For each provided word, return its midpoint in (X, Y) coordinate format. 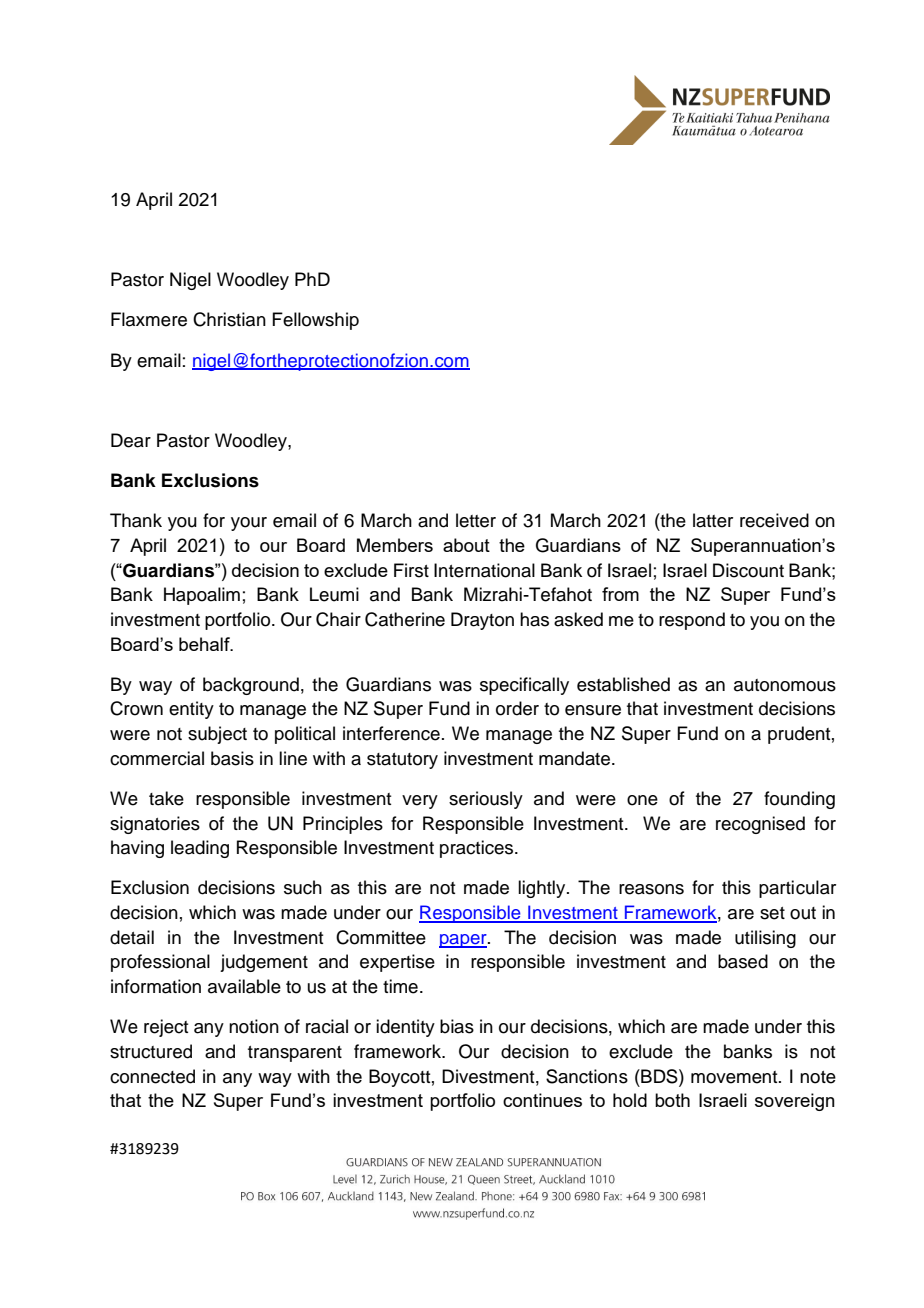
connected (152, 1076)
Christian (229, 319)
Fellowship (315, 321)
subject (217, 735)
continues (542, 1100)
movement (735, 1077)
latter (713, 520)
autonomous (785, 685)
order (517, 708)
